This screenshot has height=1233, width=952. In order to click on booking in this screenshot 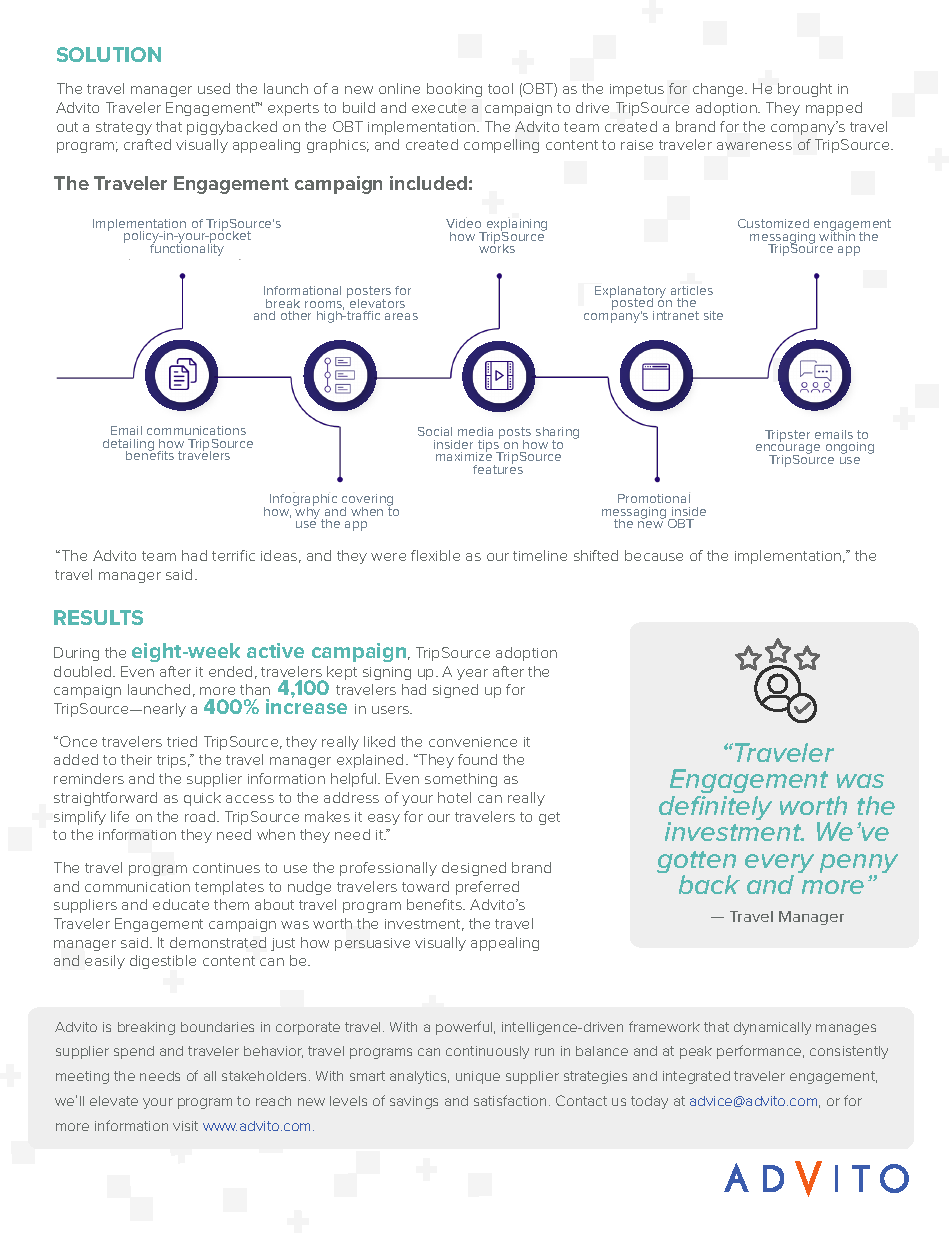, I will do `click(454, 90)`.
